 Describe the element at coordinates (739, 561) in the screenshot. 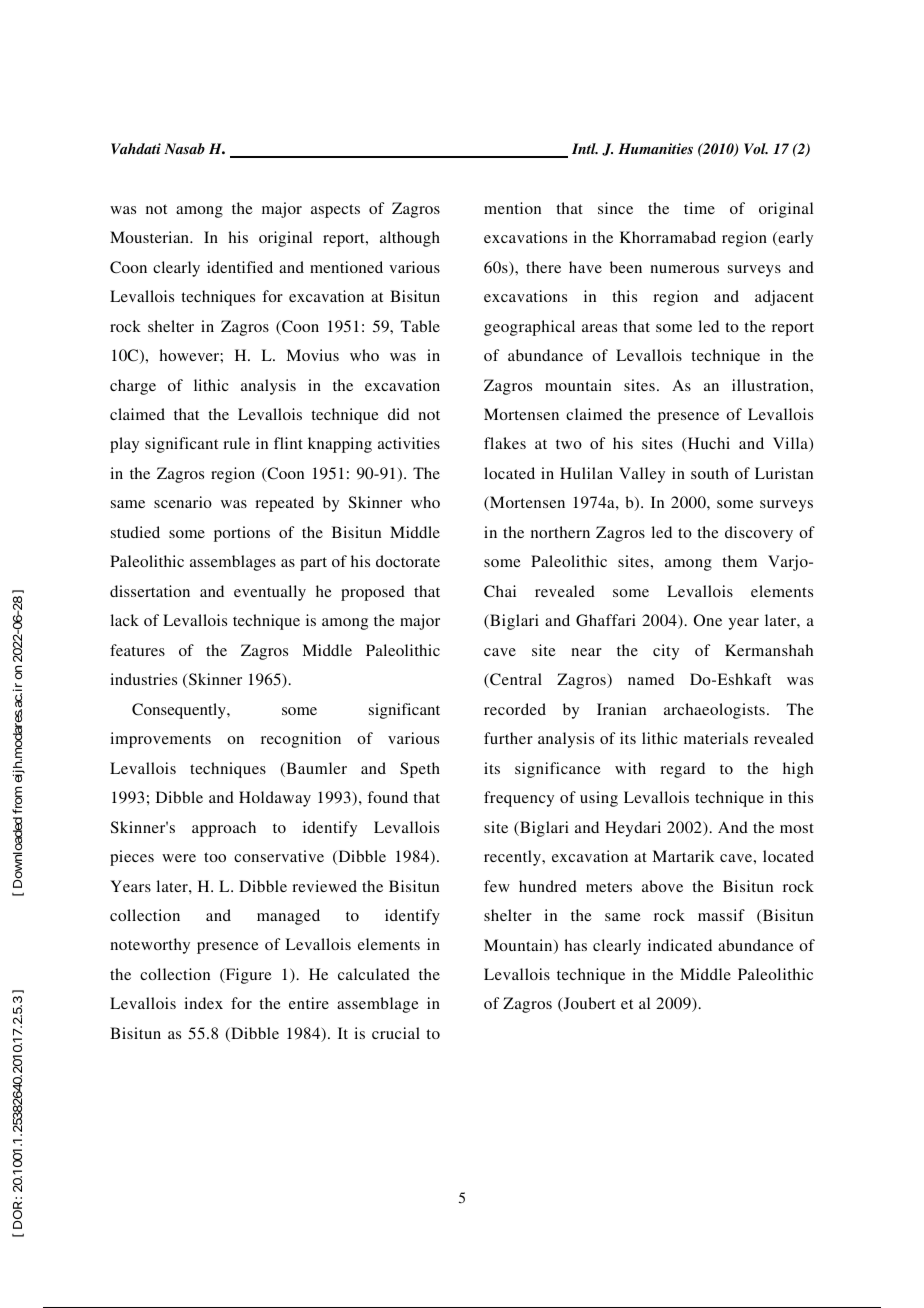

I see `them` at that location.
